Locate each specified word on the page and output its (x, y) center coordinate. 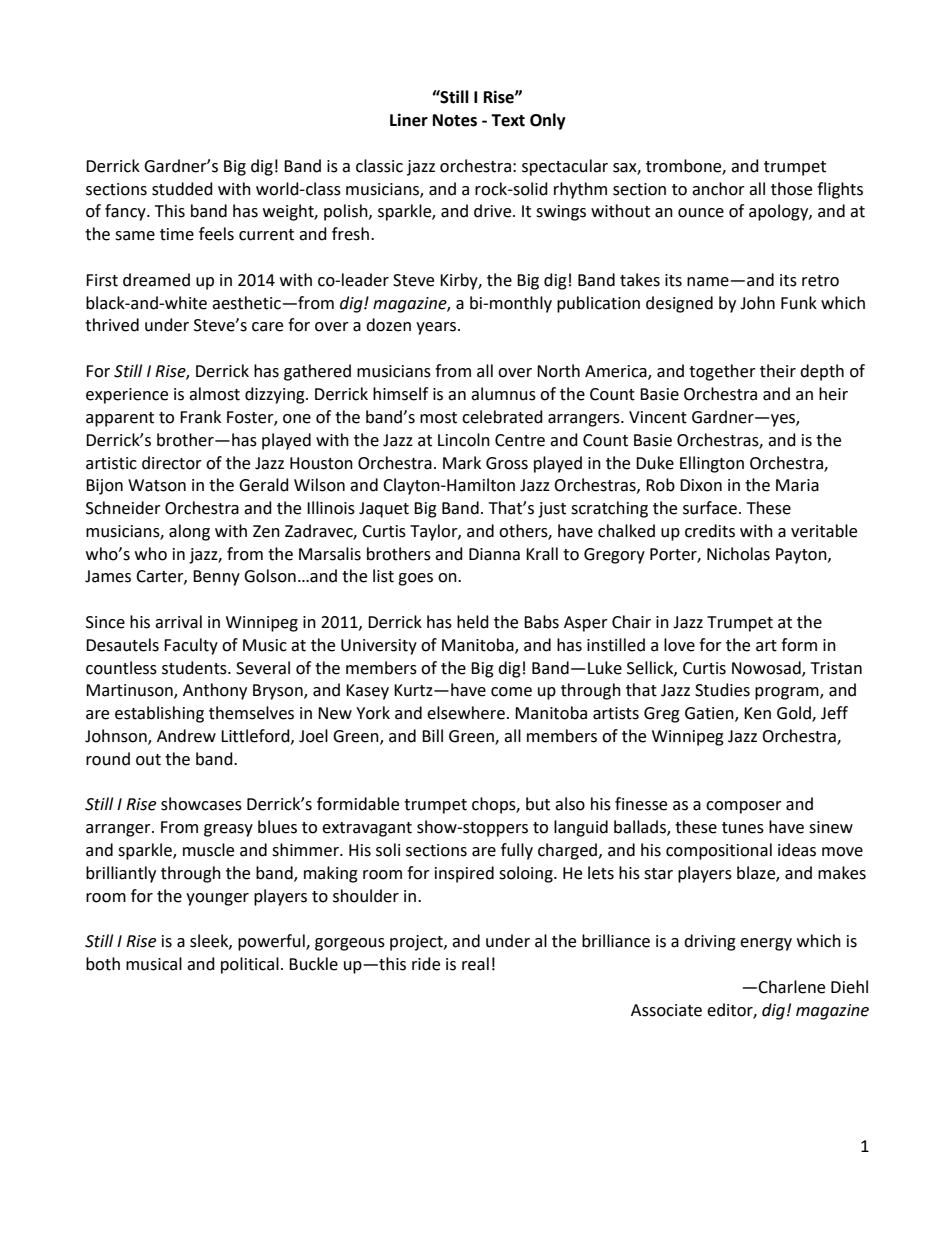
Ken (757, 713)
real (475, 964)
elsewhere (466, 713)
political (250, 965)
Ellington (712, 464)
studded (182, 189)
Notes (455, 120)
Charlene (791, 987)
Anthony (215, 691)
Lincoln (464, 440)
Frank (200, 417)
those (791, 189)
